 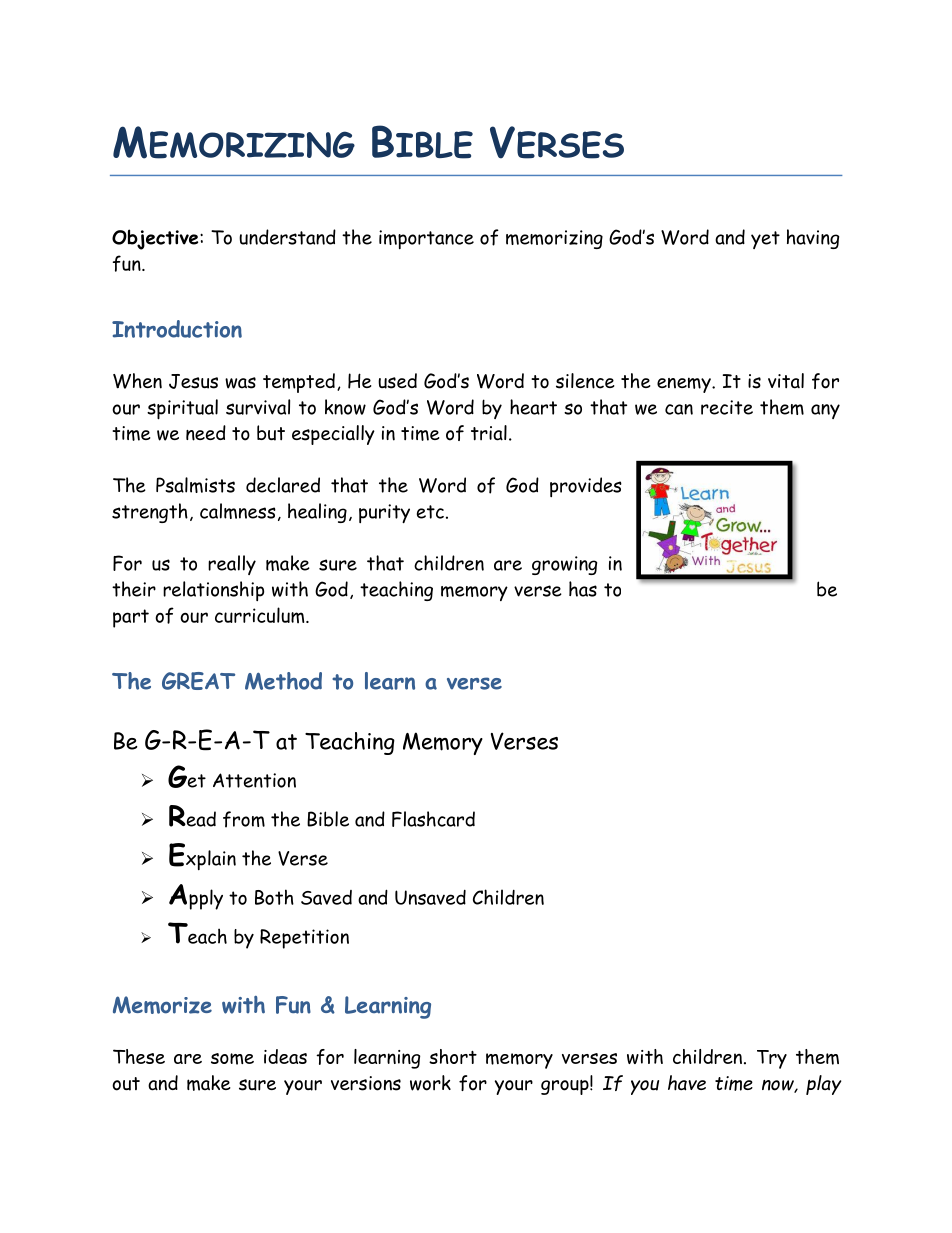 What do you see at coordinates (156, 239) in the image?
I see `Objective` at bounding box center [156, 239].
